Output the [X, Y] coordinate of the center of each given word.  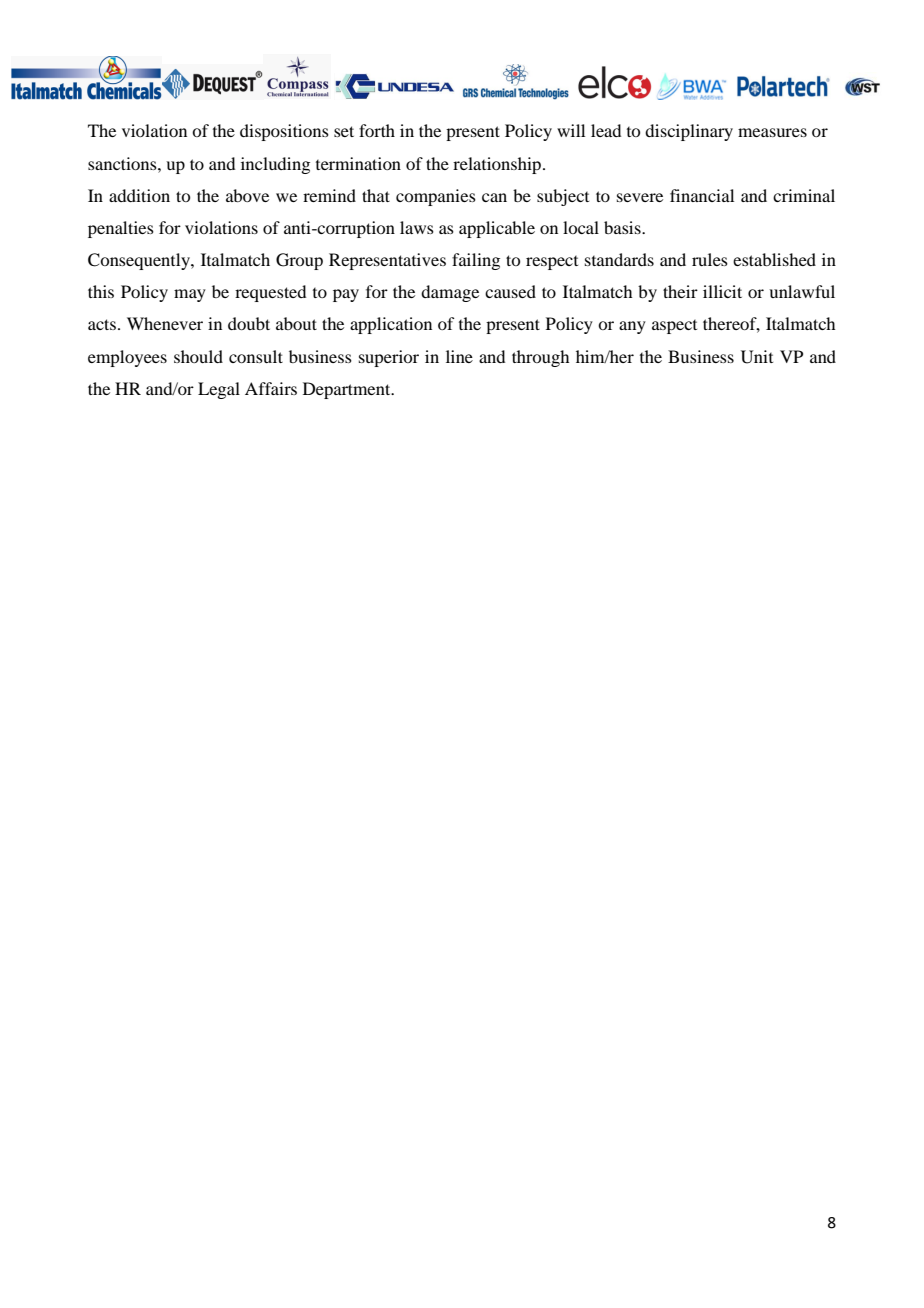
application [391, 325]
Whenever [165, 323]
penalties [121, 229]
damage [450, 293]
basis [623, 227]
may [190, 295]
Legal [219, 390]
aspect [674, 327]
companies [436, 197]
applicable [497, 229]
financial [702, 195]
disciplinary [689, 132]
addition [139, 195]
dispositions [284, 132]
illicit [722, 291]
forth [377, 130]
